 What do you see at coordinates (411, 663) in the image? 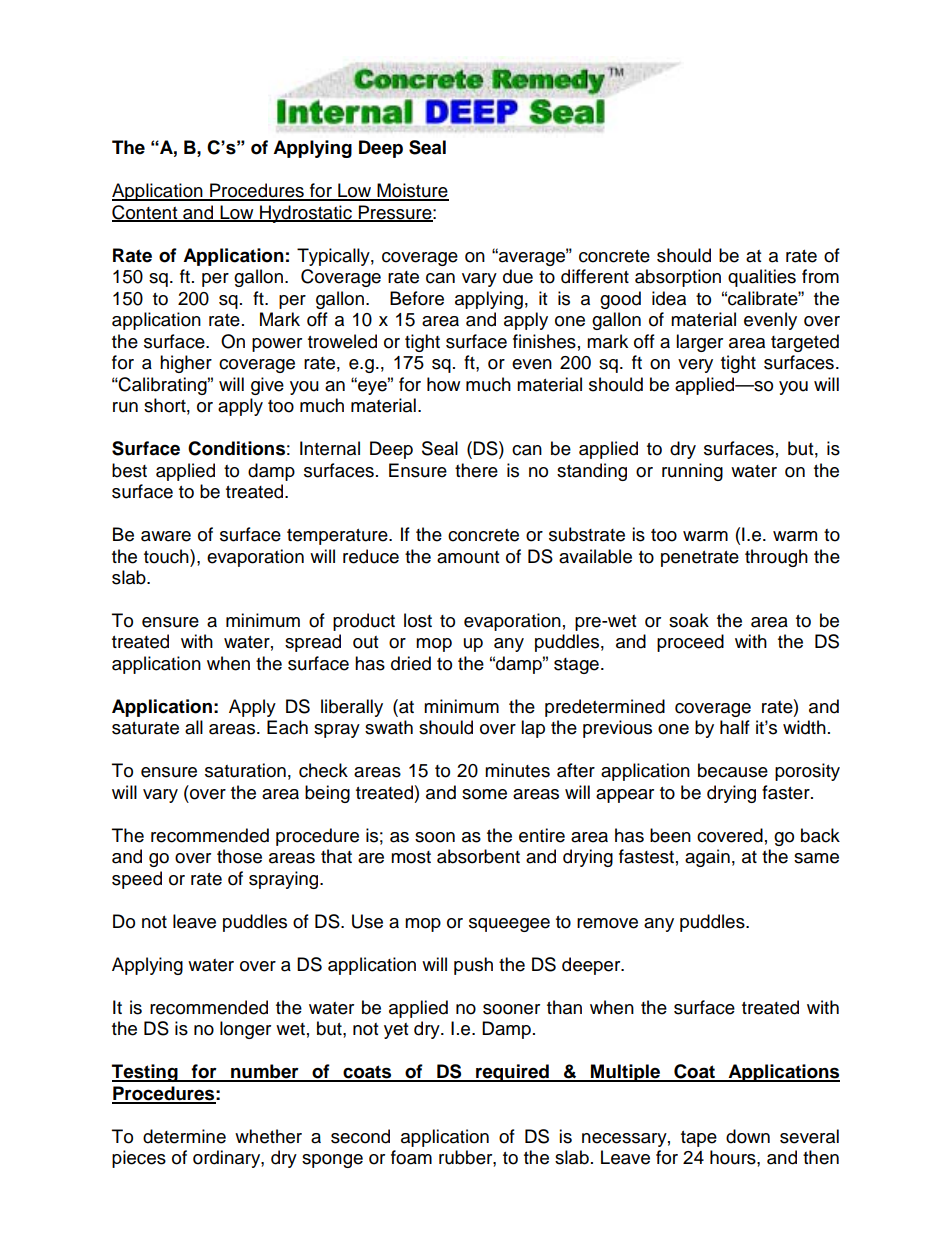
I see `dried` at bounding box center [411, 663].
